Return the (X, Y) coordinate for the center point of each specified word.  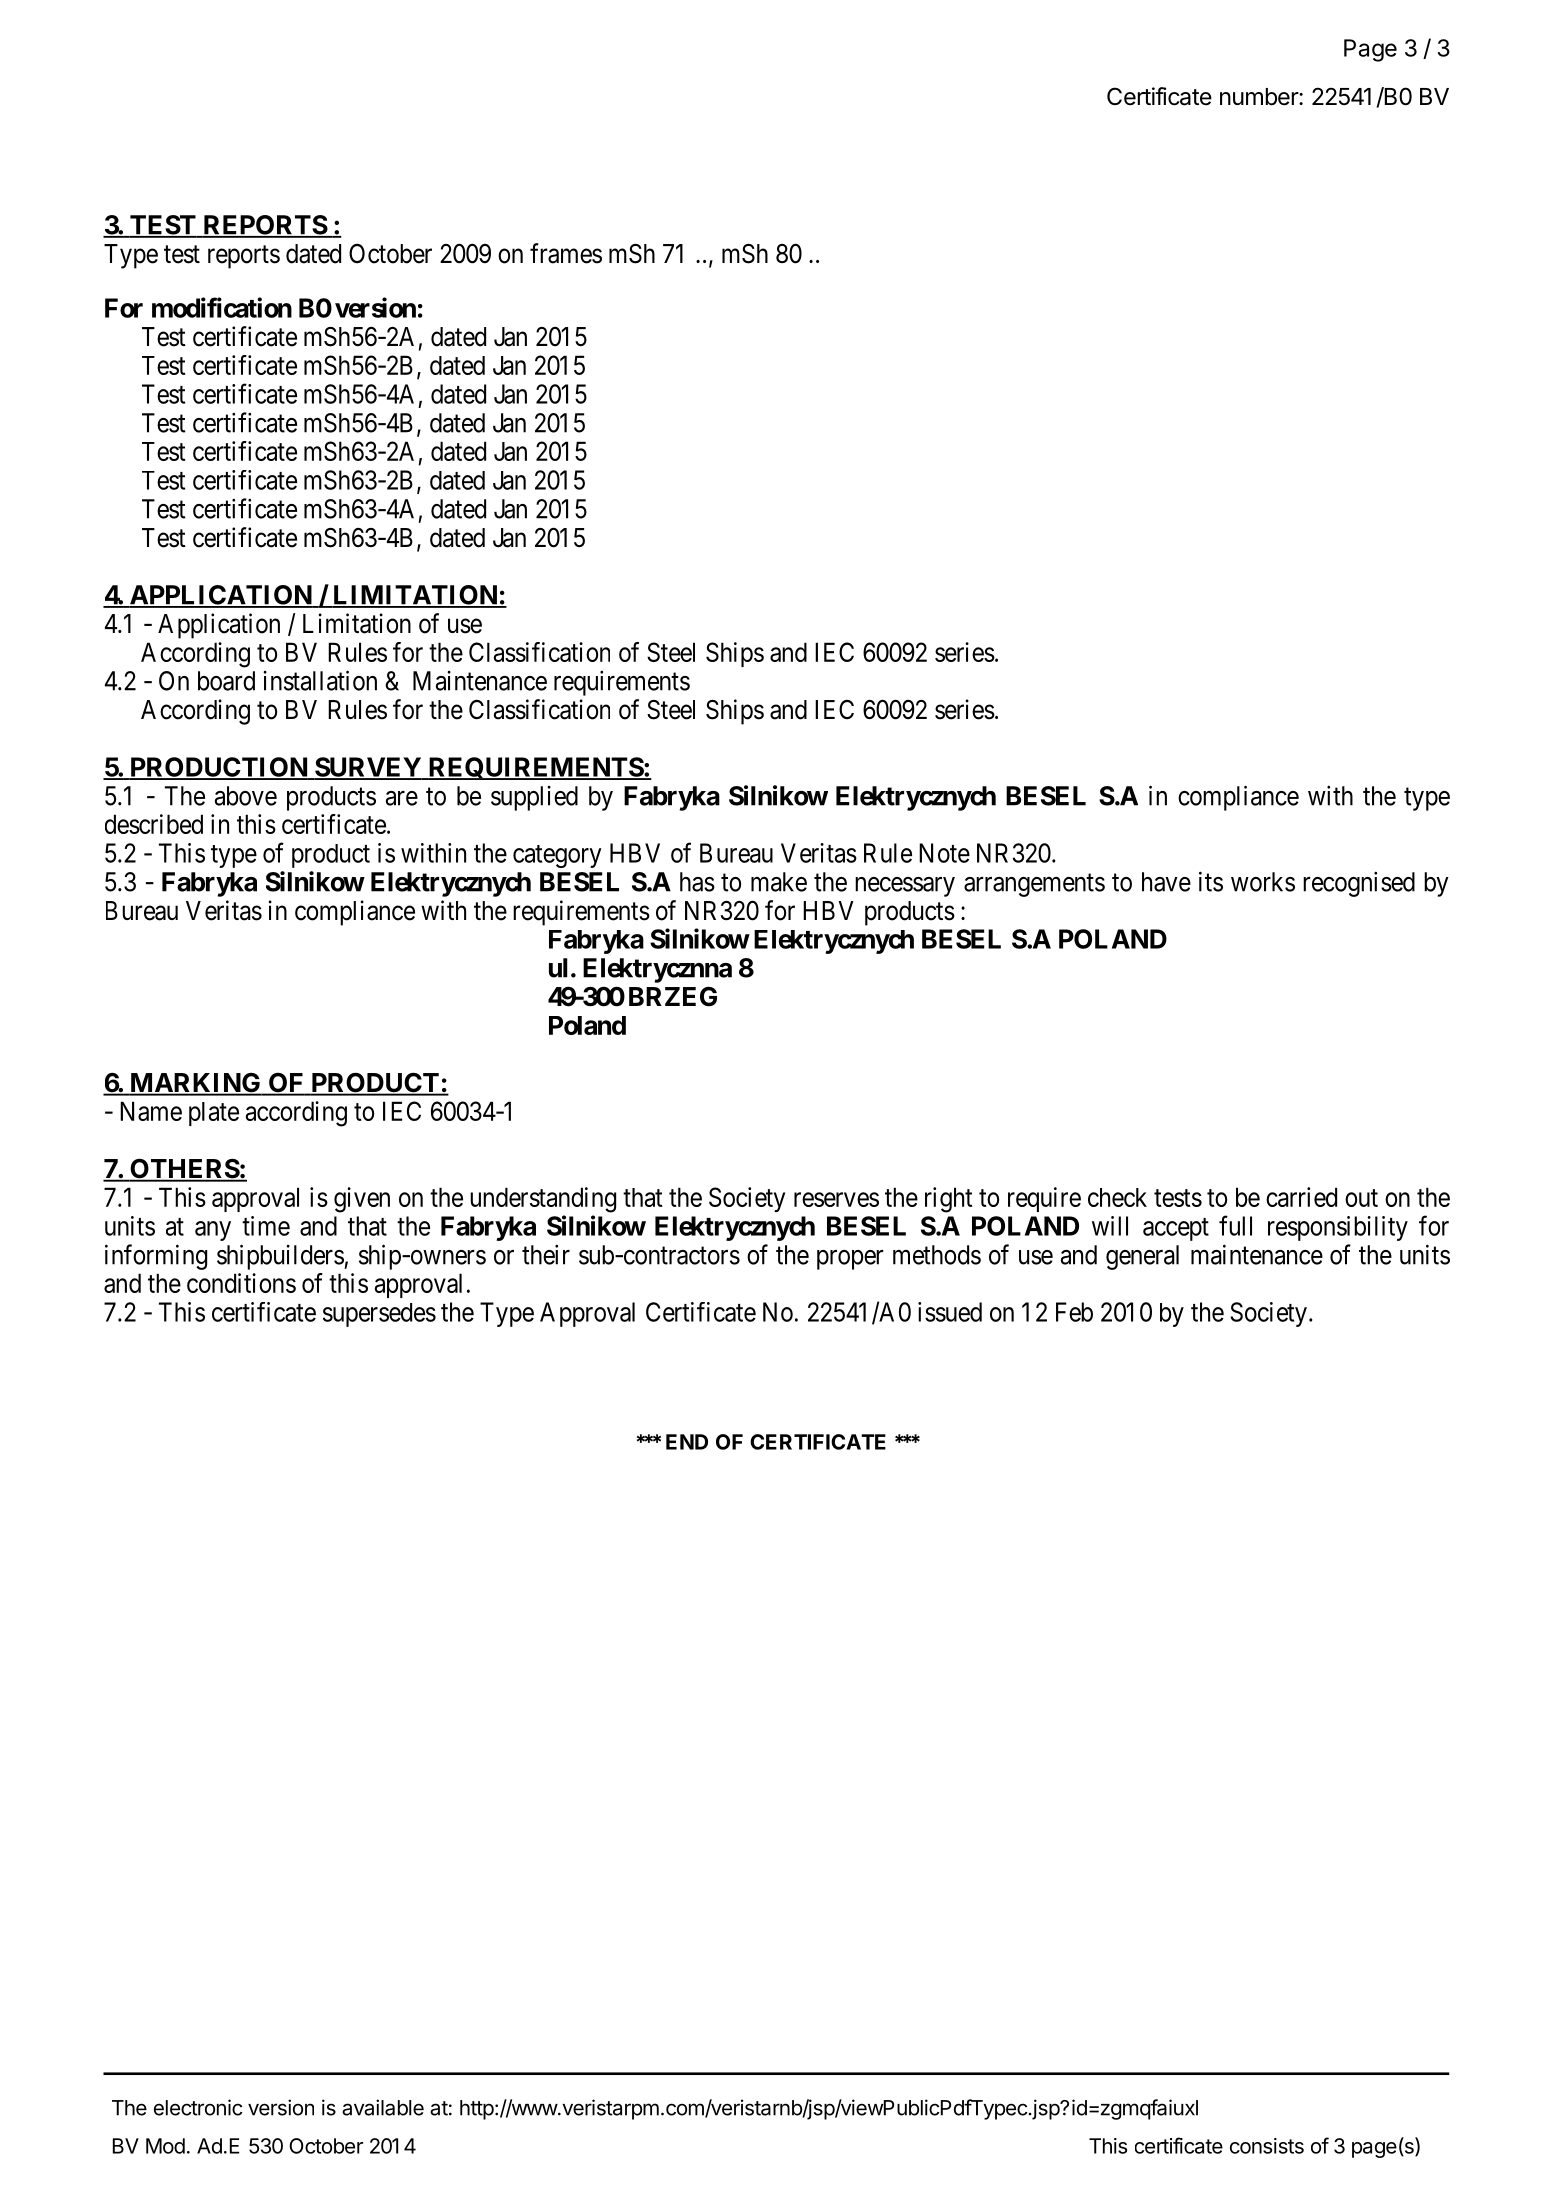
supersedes (379, 1315)
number (1260, 97)
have (1166, 882)
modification (222, 307)
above (246, 796)
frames (566, 253)
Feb (1074, 1312)
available (383, 2107)
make (779, 882)
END (687, 1442)
